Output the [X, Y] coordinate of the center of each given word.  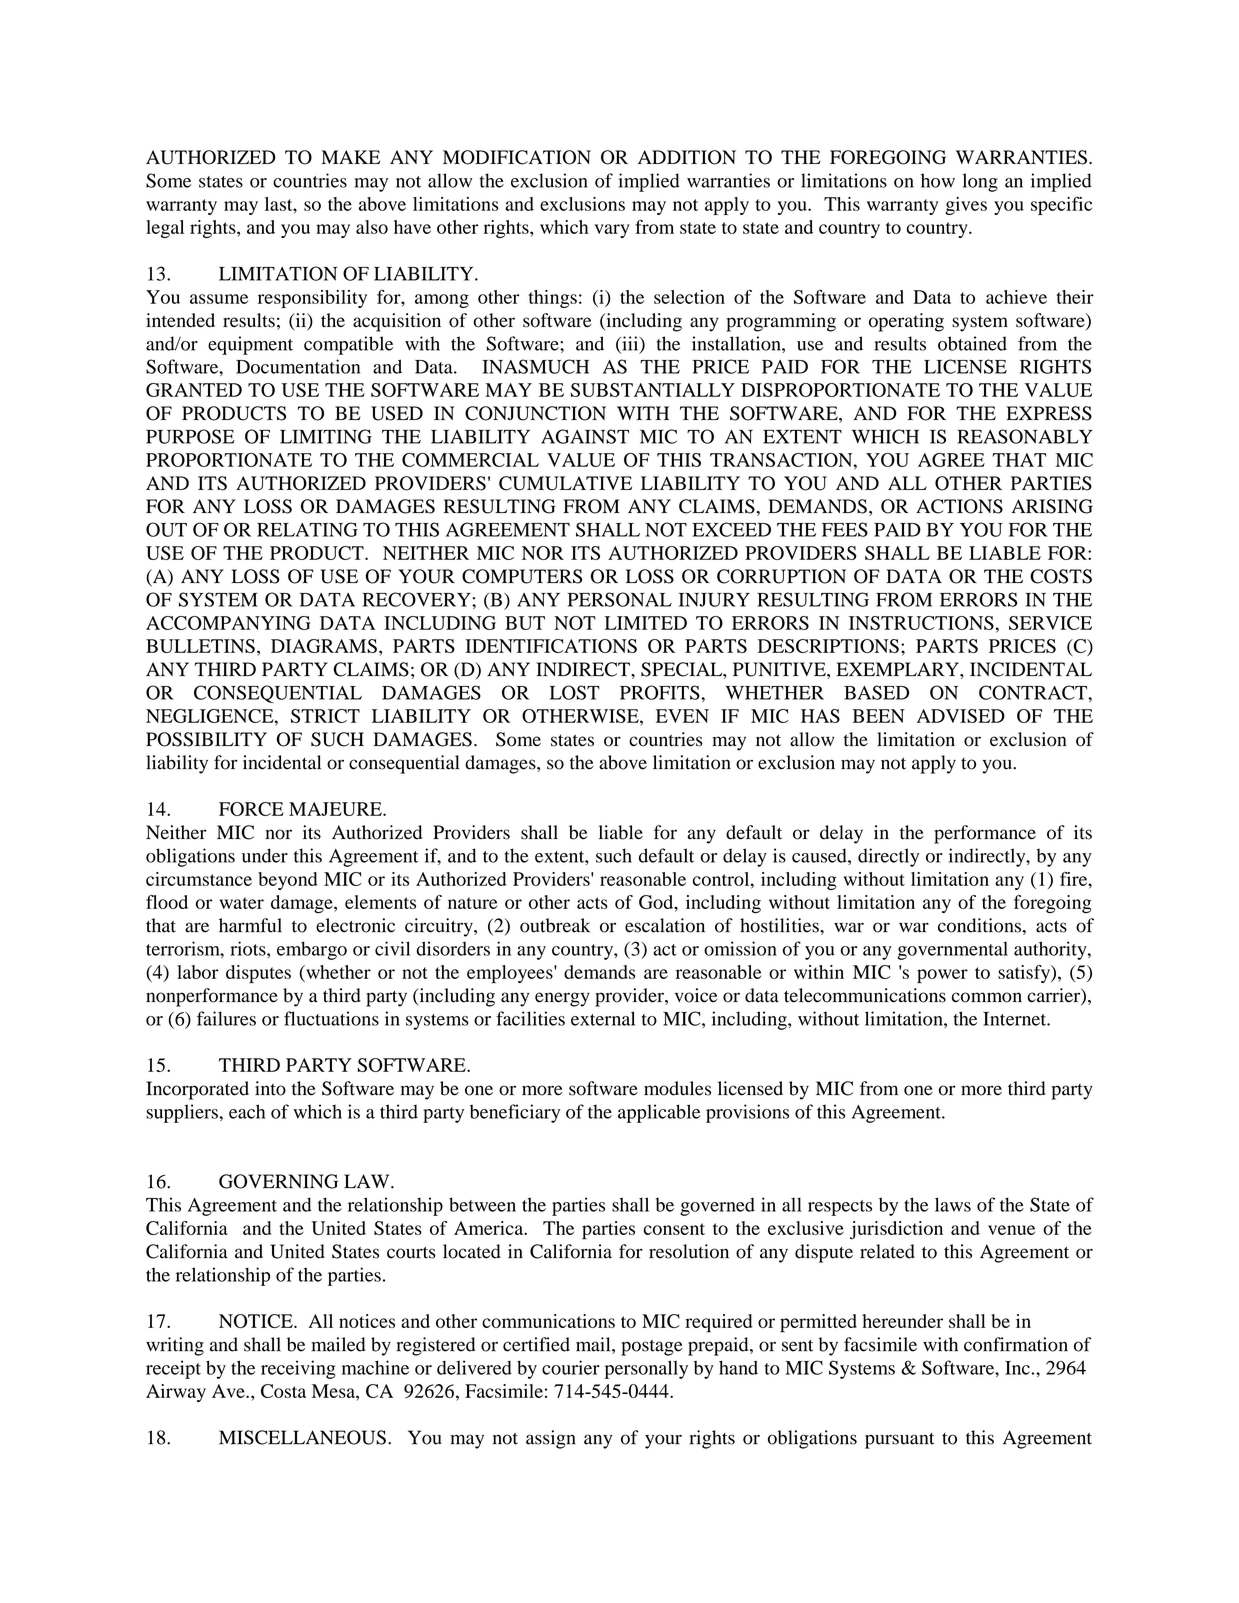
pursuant [899, 1441]
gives [966, 206]
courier [571, 1367]
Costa [283, 1391]
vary [612, 231]
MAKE [350, 157]
